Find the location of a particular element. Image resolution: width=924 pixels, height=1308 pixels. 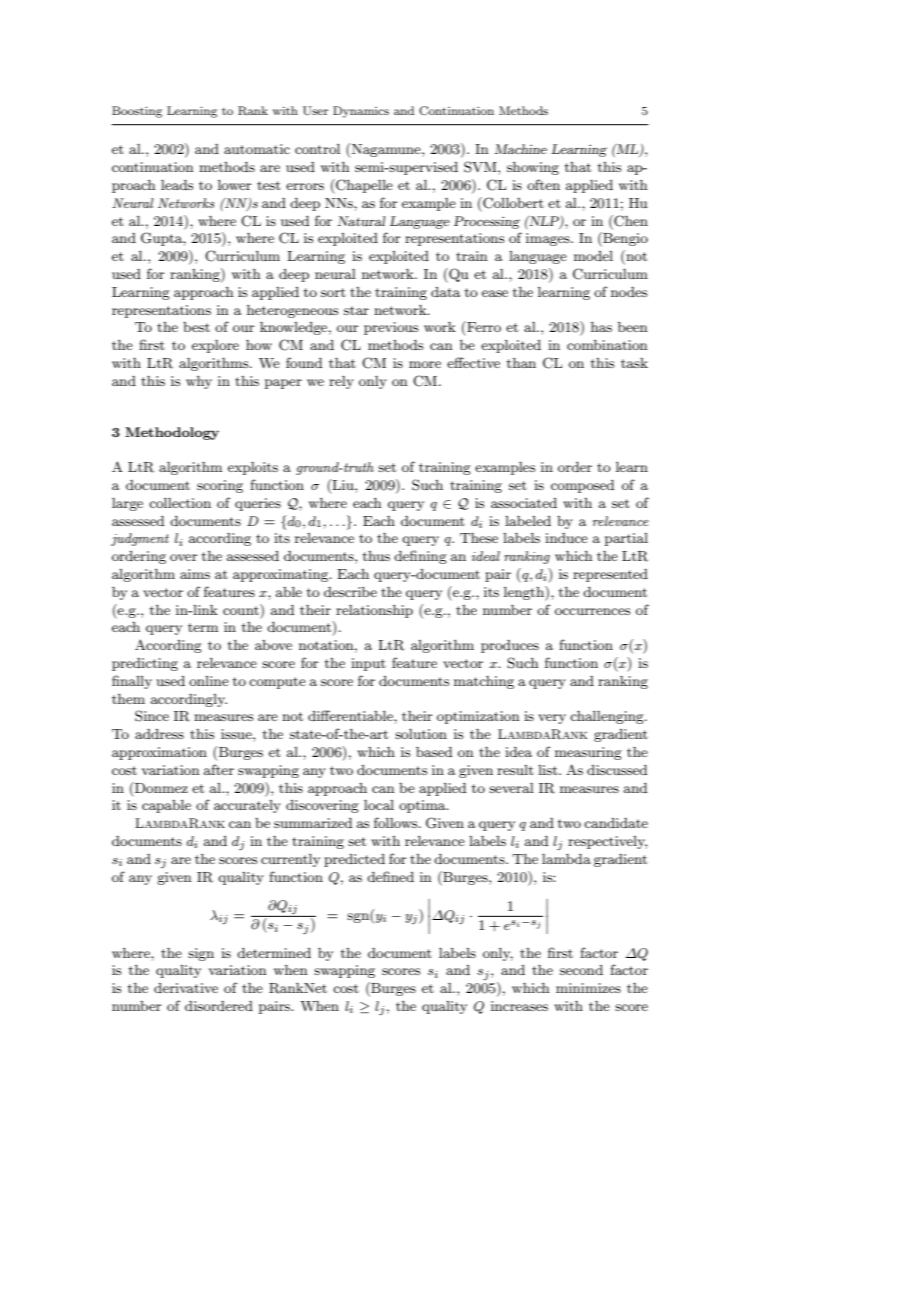

aims is located at coordinates (195, 574).
